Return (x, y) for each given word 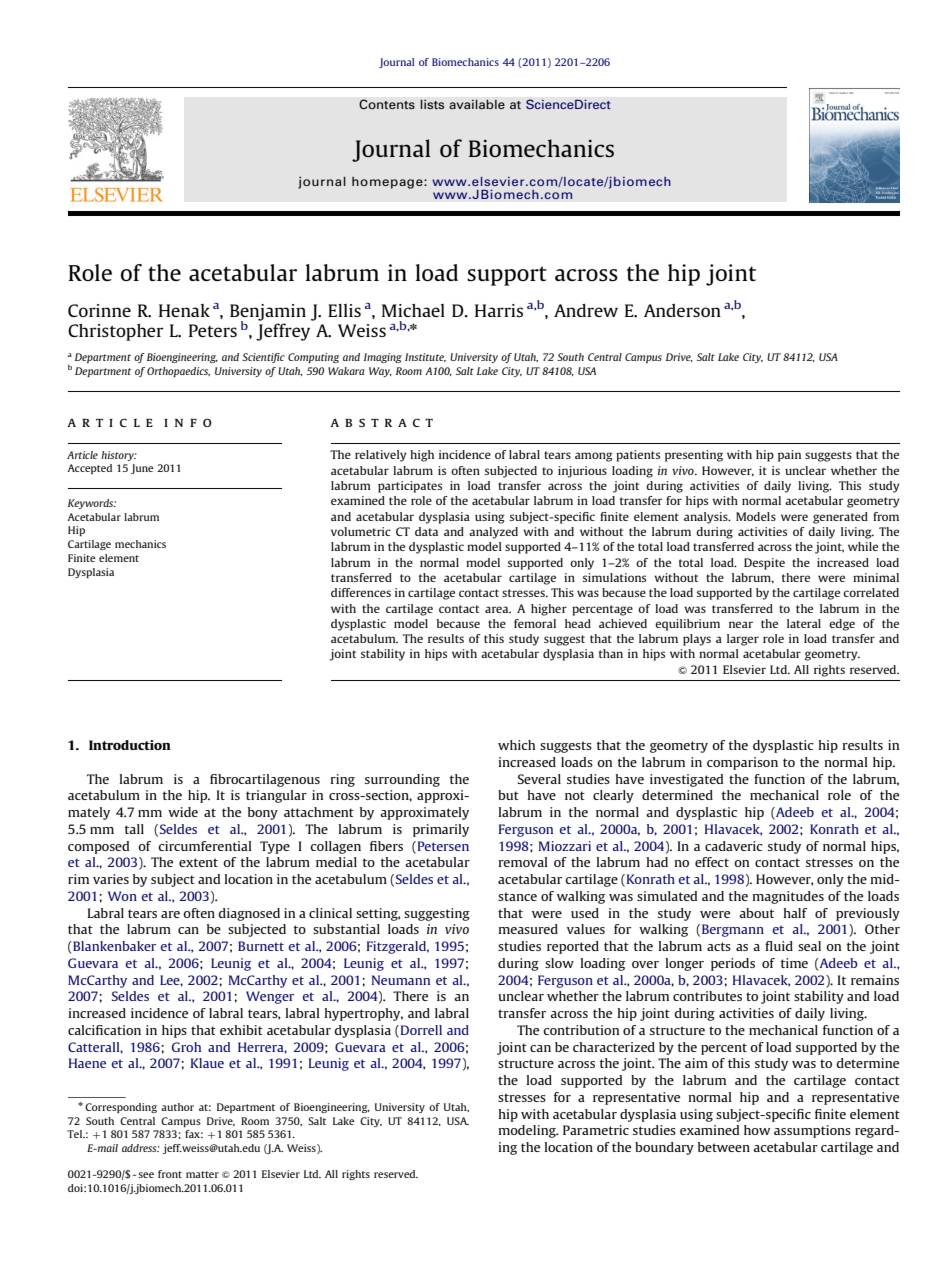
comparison (742, 763)
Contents (387, 104)
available (477, 104)
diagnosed (249, 914)
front (170, 1174)
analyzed (493, 533)
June (142, 469)
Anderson (682, 310)
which (516, 745)
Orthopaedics (178, 372)
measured (528, 929)
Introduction (130, 745)
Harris (499, 310)
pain (789, 456)
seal (809, 946)
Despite (764, 564)
